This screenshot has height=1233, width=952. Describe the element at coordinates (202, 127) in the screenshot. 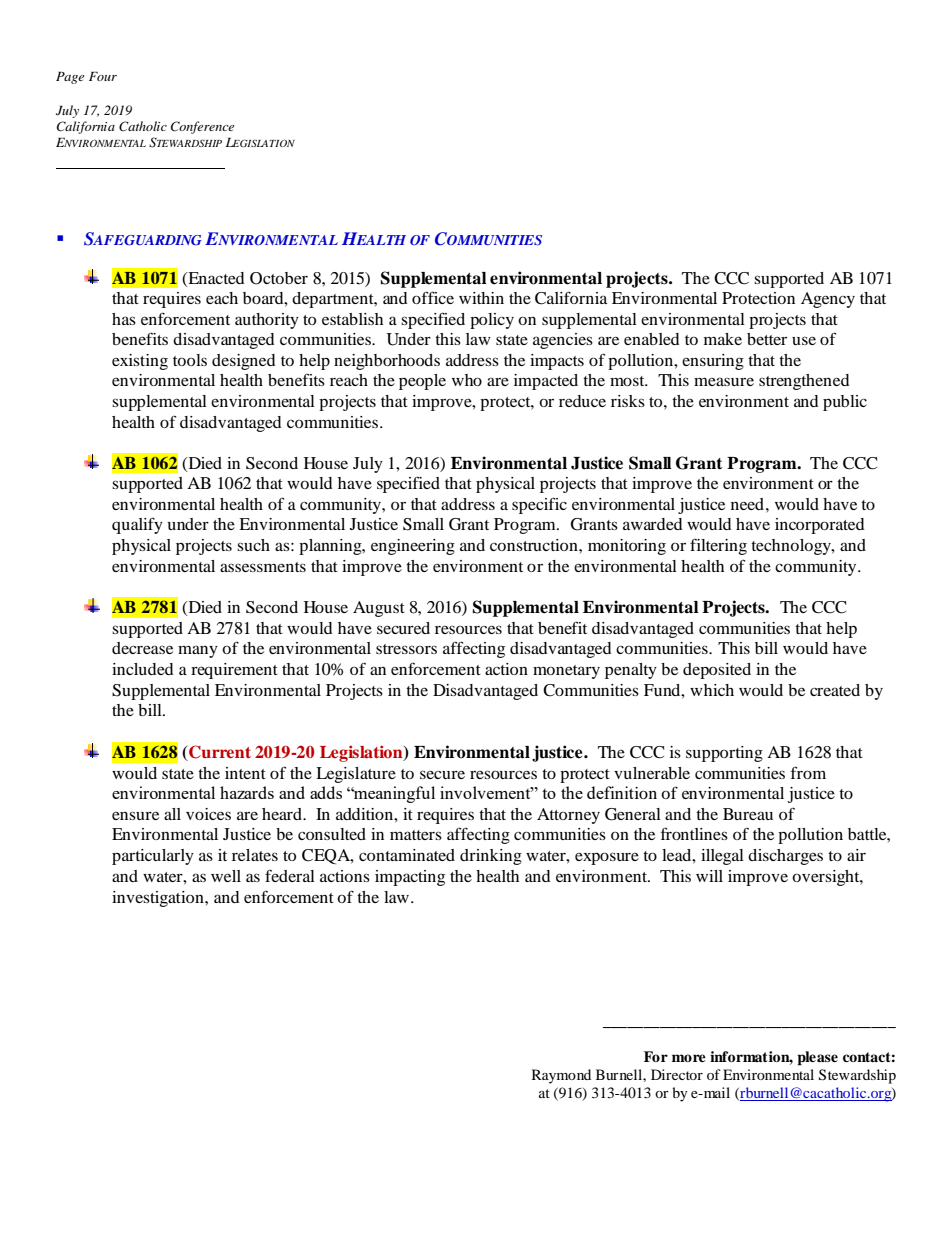

I see `Conference` at that location.
